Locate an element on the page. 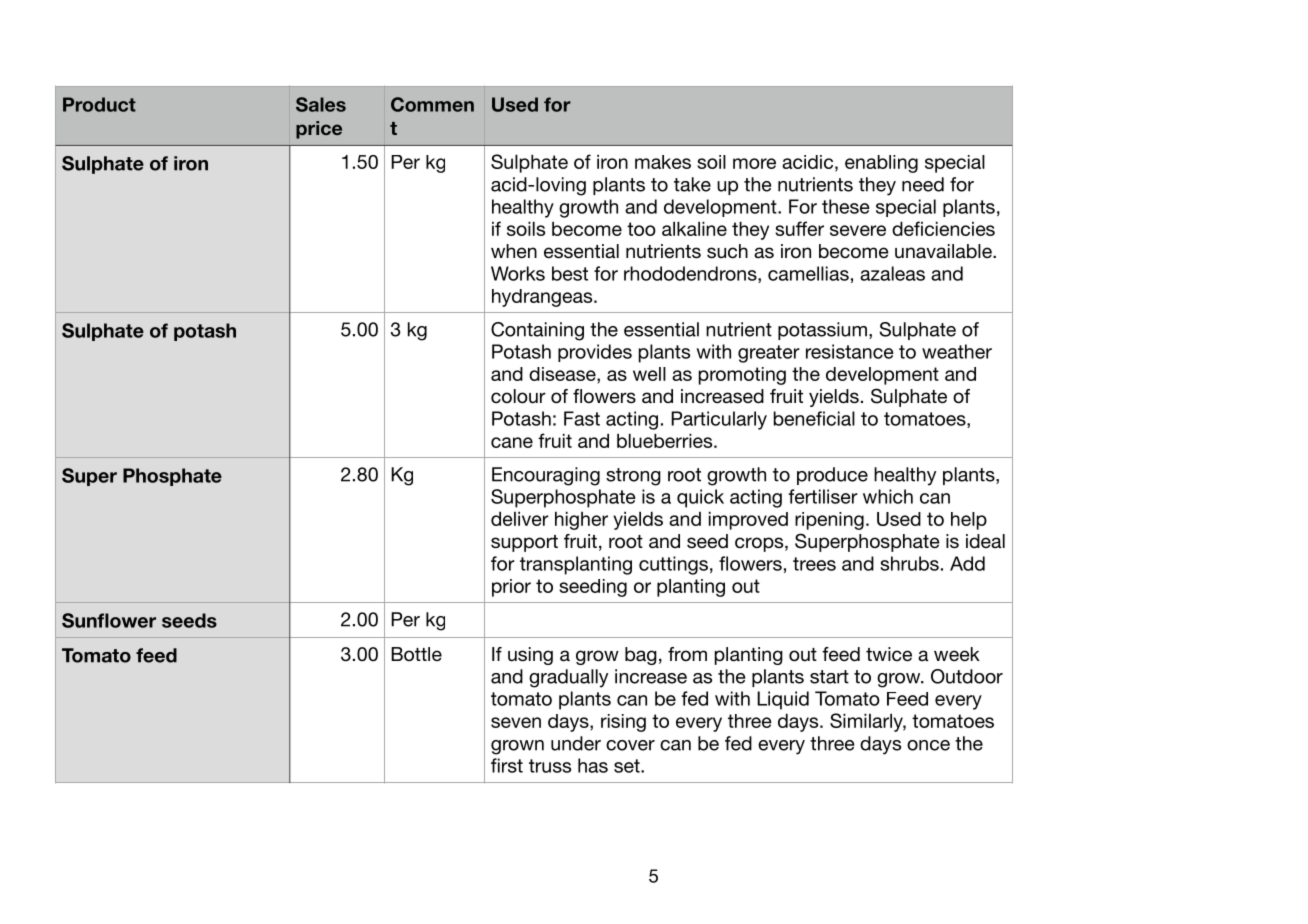 The image size is (1308, 924). price is located at coordinates (319, 130).
